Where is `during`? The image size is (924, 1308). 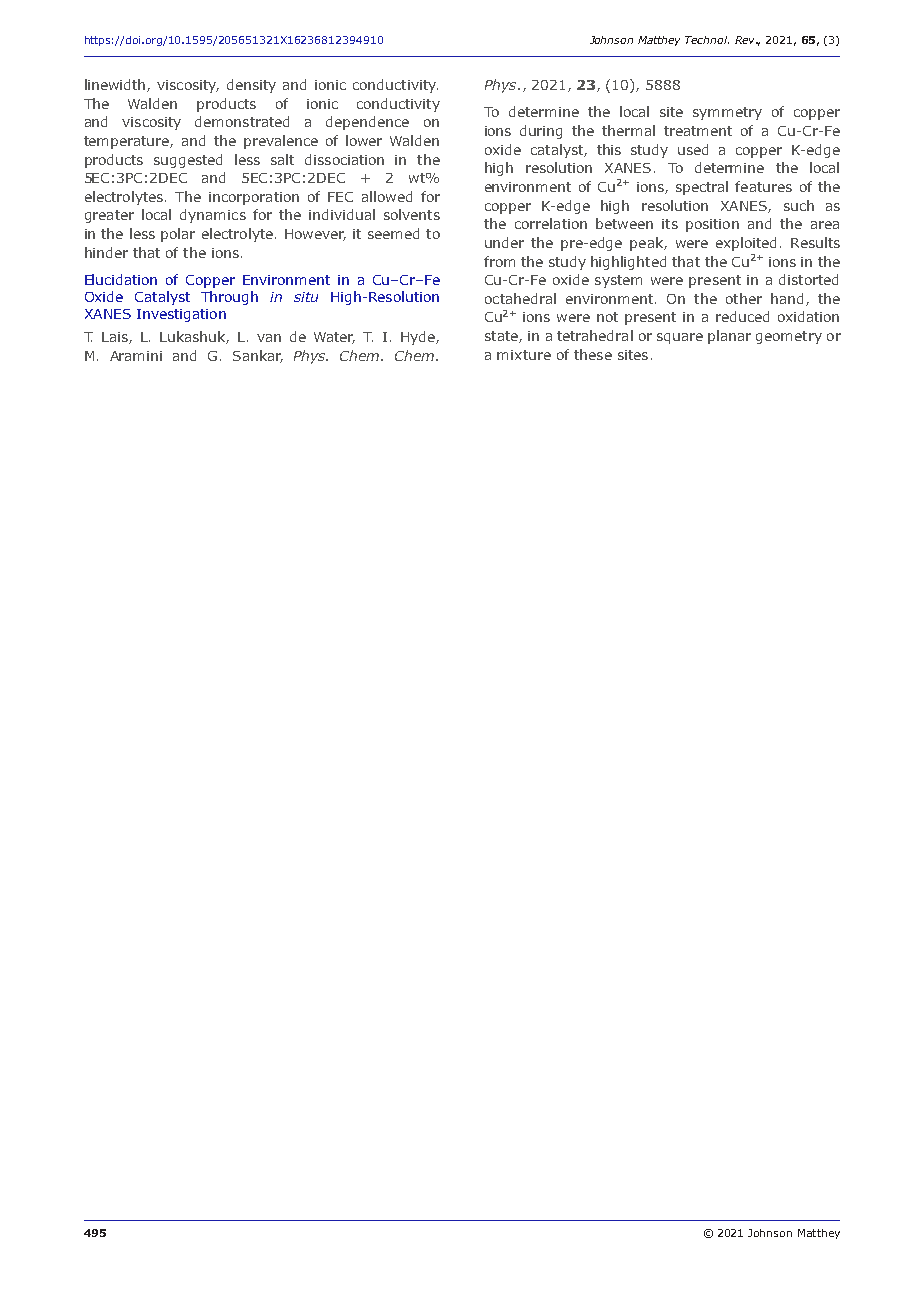
during is located at coordinates (541, 132).
